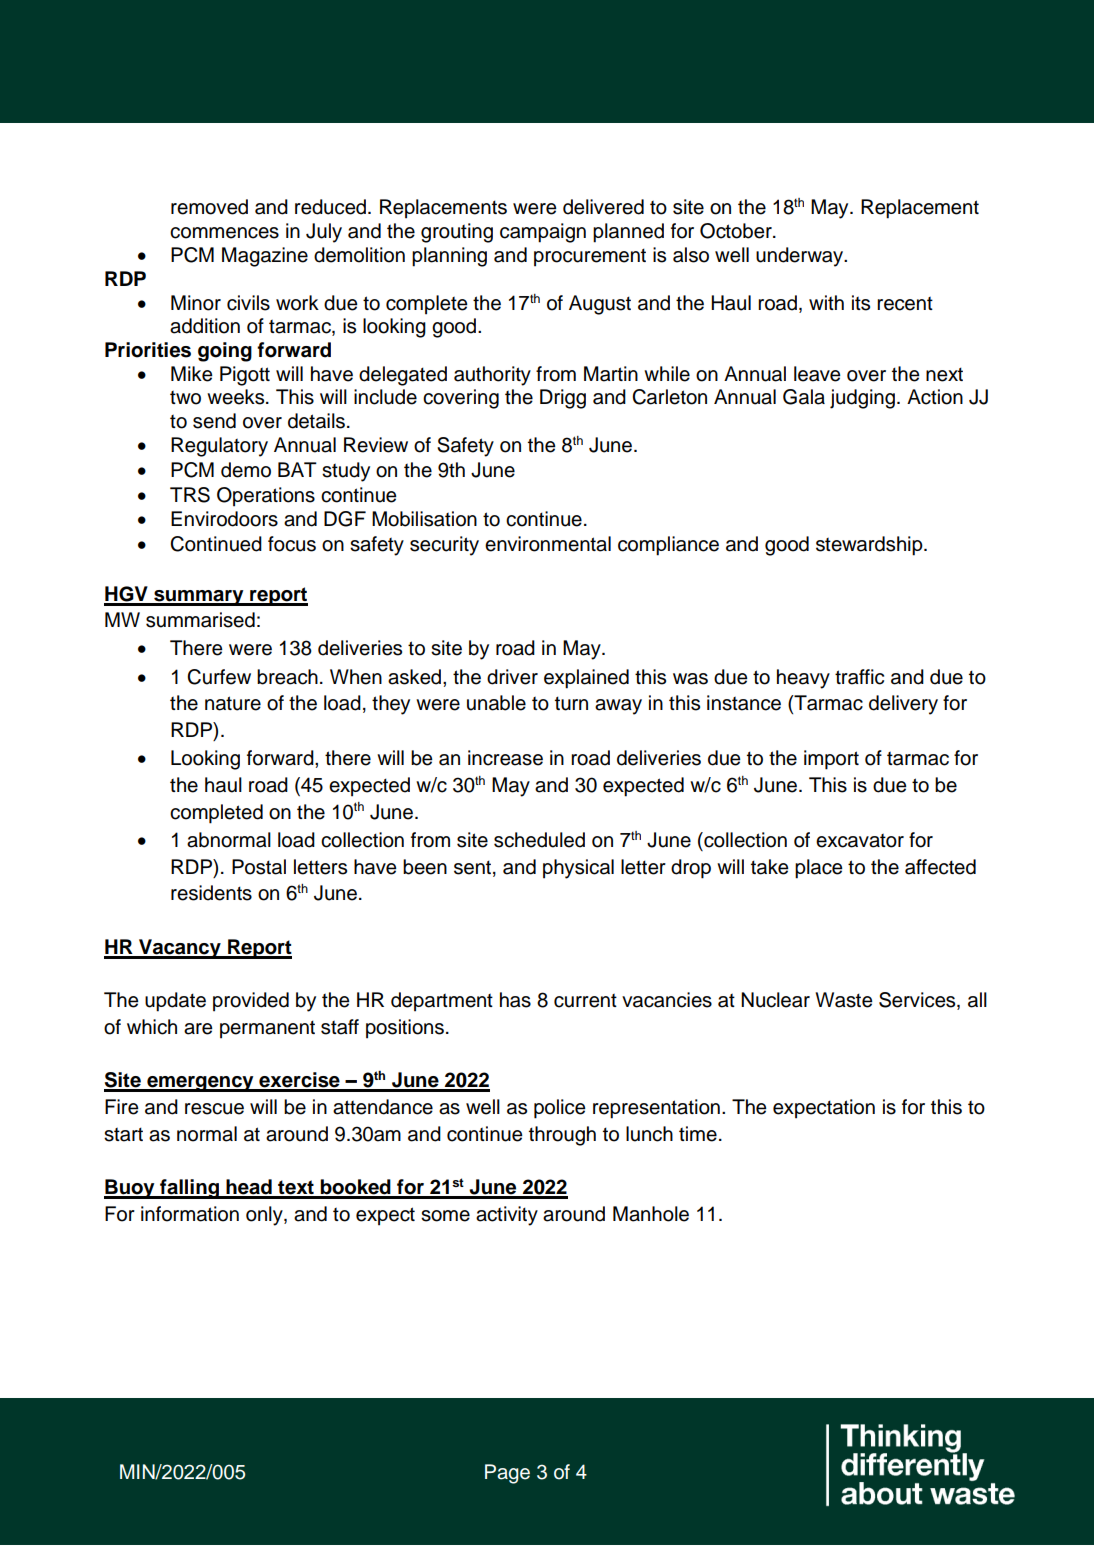  Describe the element at coordinates (539, 840) in the screenshot. I see `scheduled` at that location.
